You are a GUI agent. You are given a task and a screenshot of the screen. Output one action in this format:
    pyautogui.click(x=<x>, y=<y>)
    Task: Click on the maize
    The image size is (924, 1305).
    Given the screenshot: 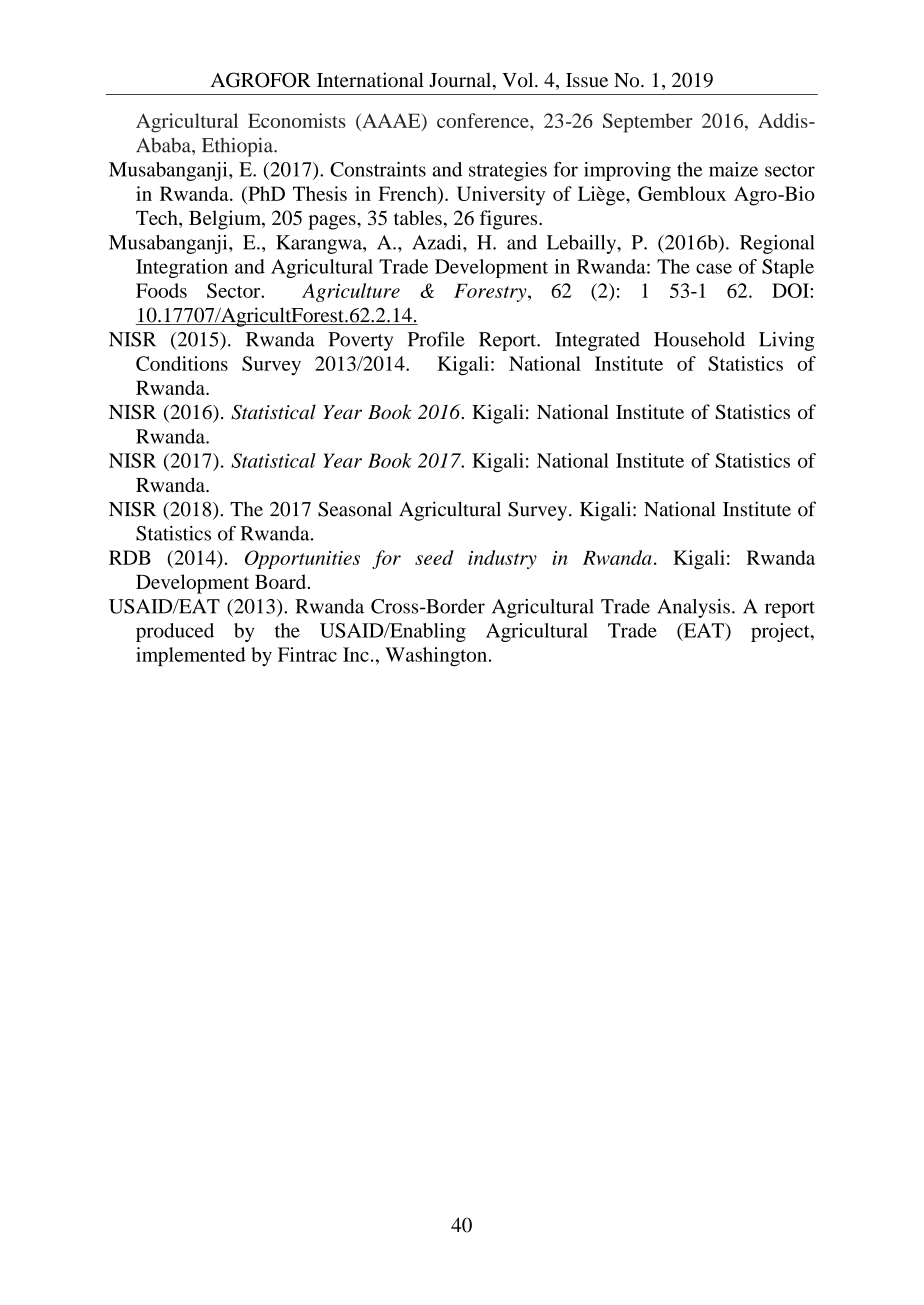 What is the action you would take?
    pyautogui.click(x=733, y=169)
